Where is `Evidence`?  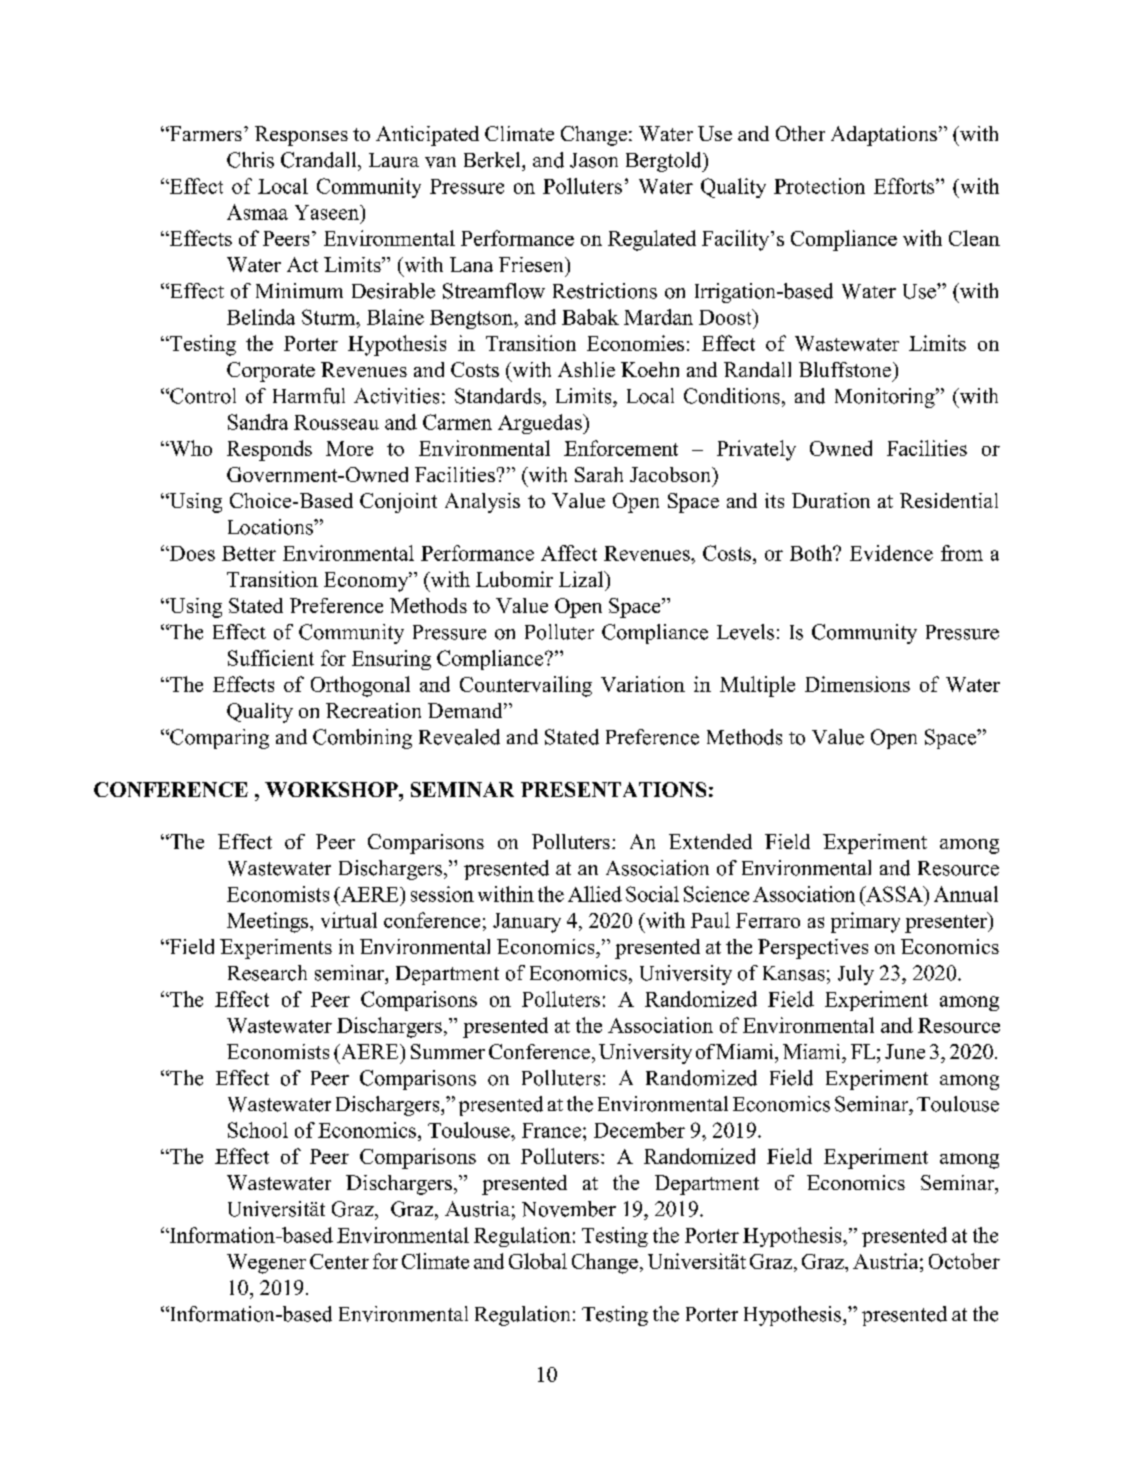
Evidence is located at coordinates (891, 553).
